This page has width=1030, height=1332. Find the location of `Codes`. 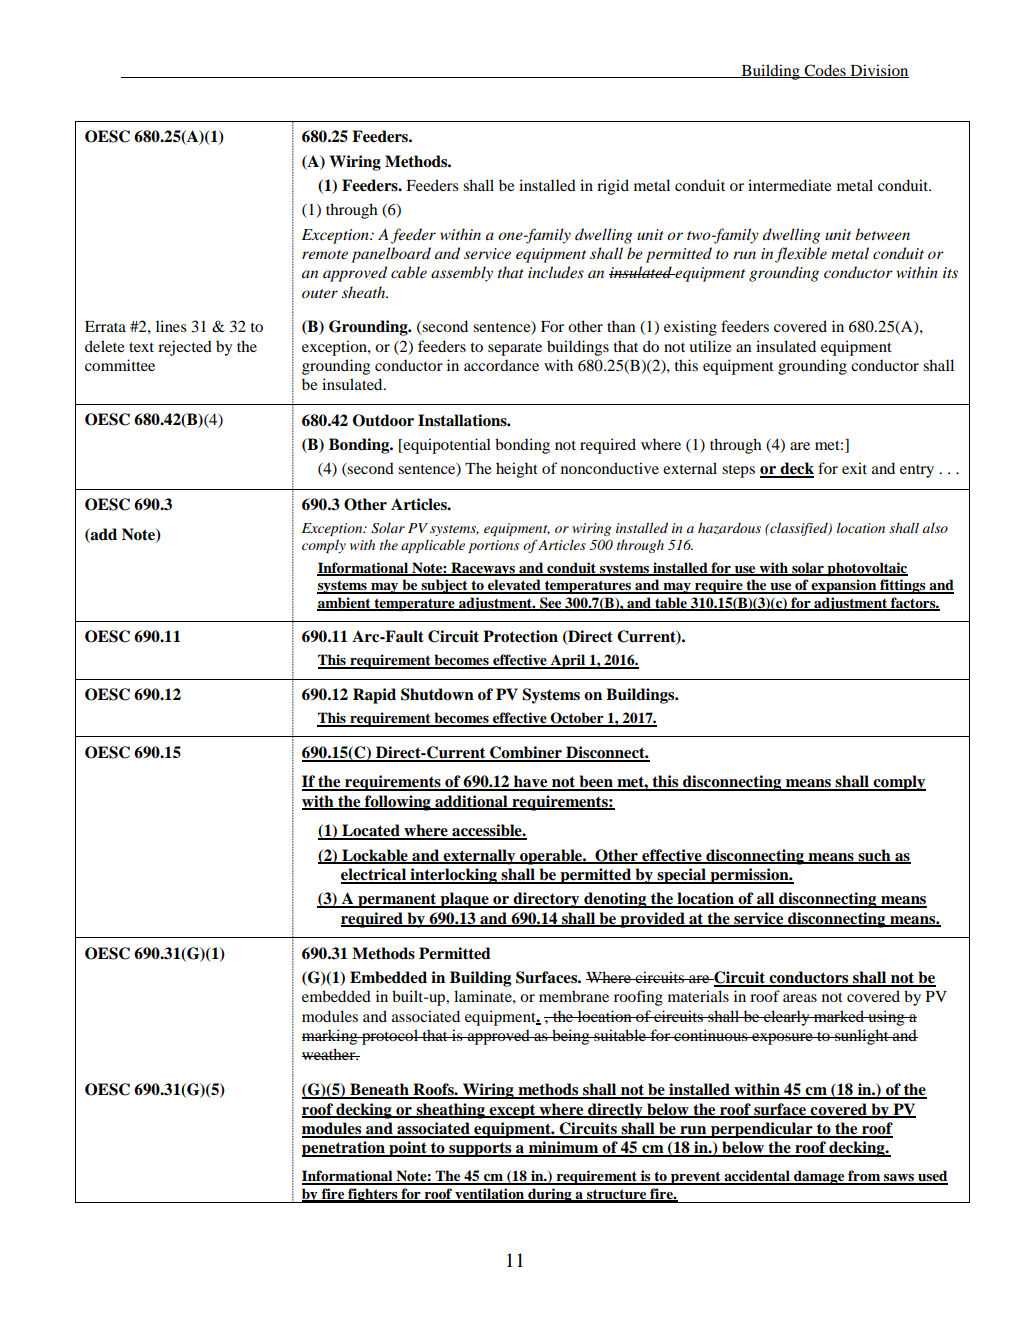

Codes is located at coordinates (825, 71).
